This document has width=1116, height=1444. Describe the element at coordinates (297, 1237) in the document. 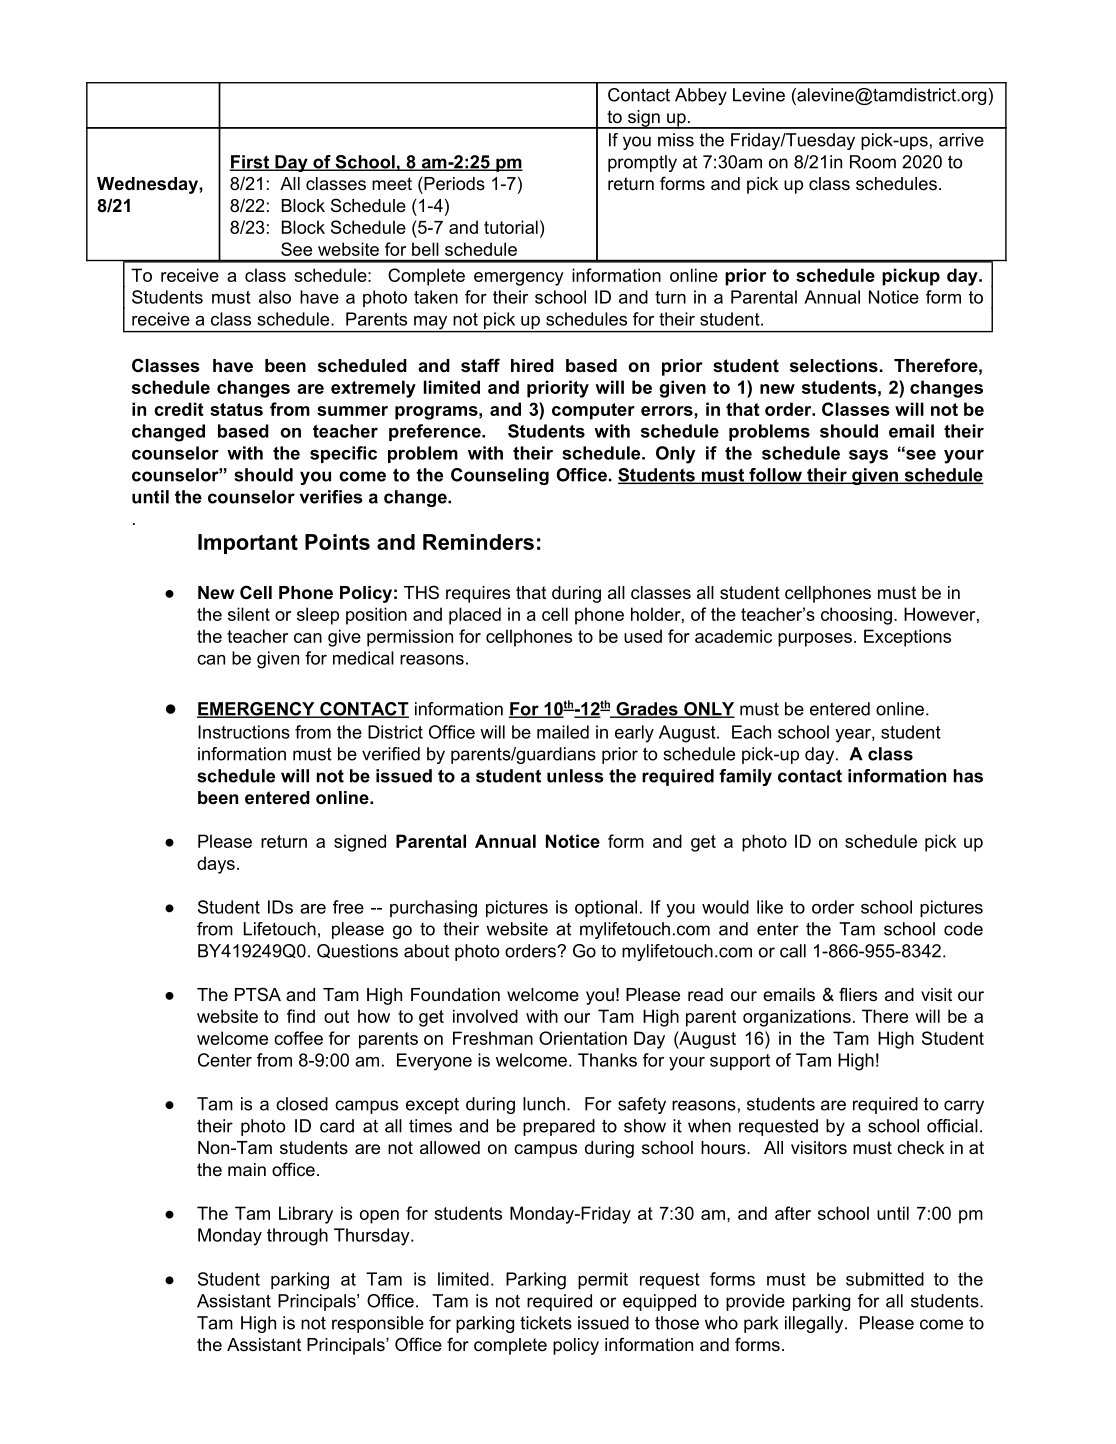

I see `through` at that location.
